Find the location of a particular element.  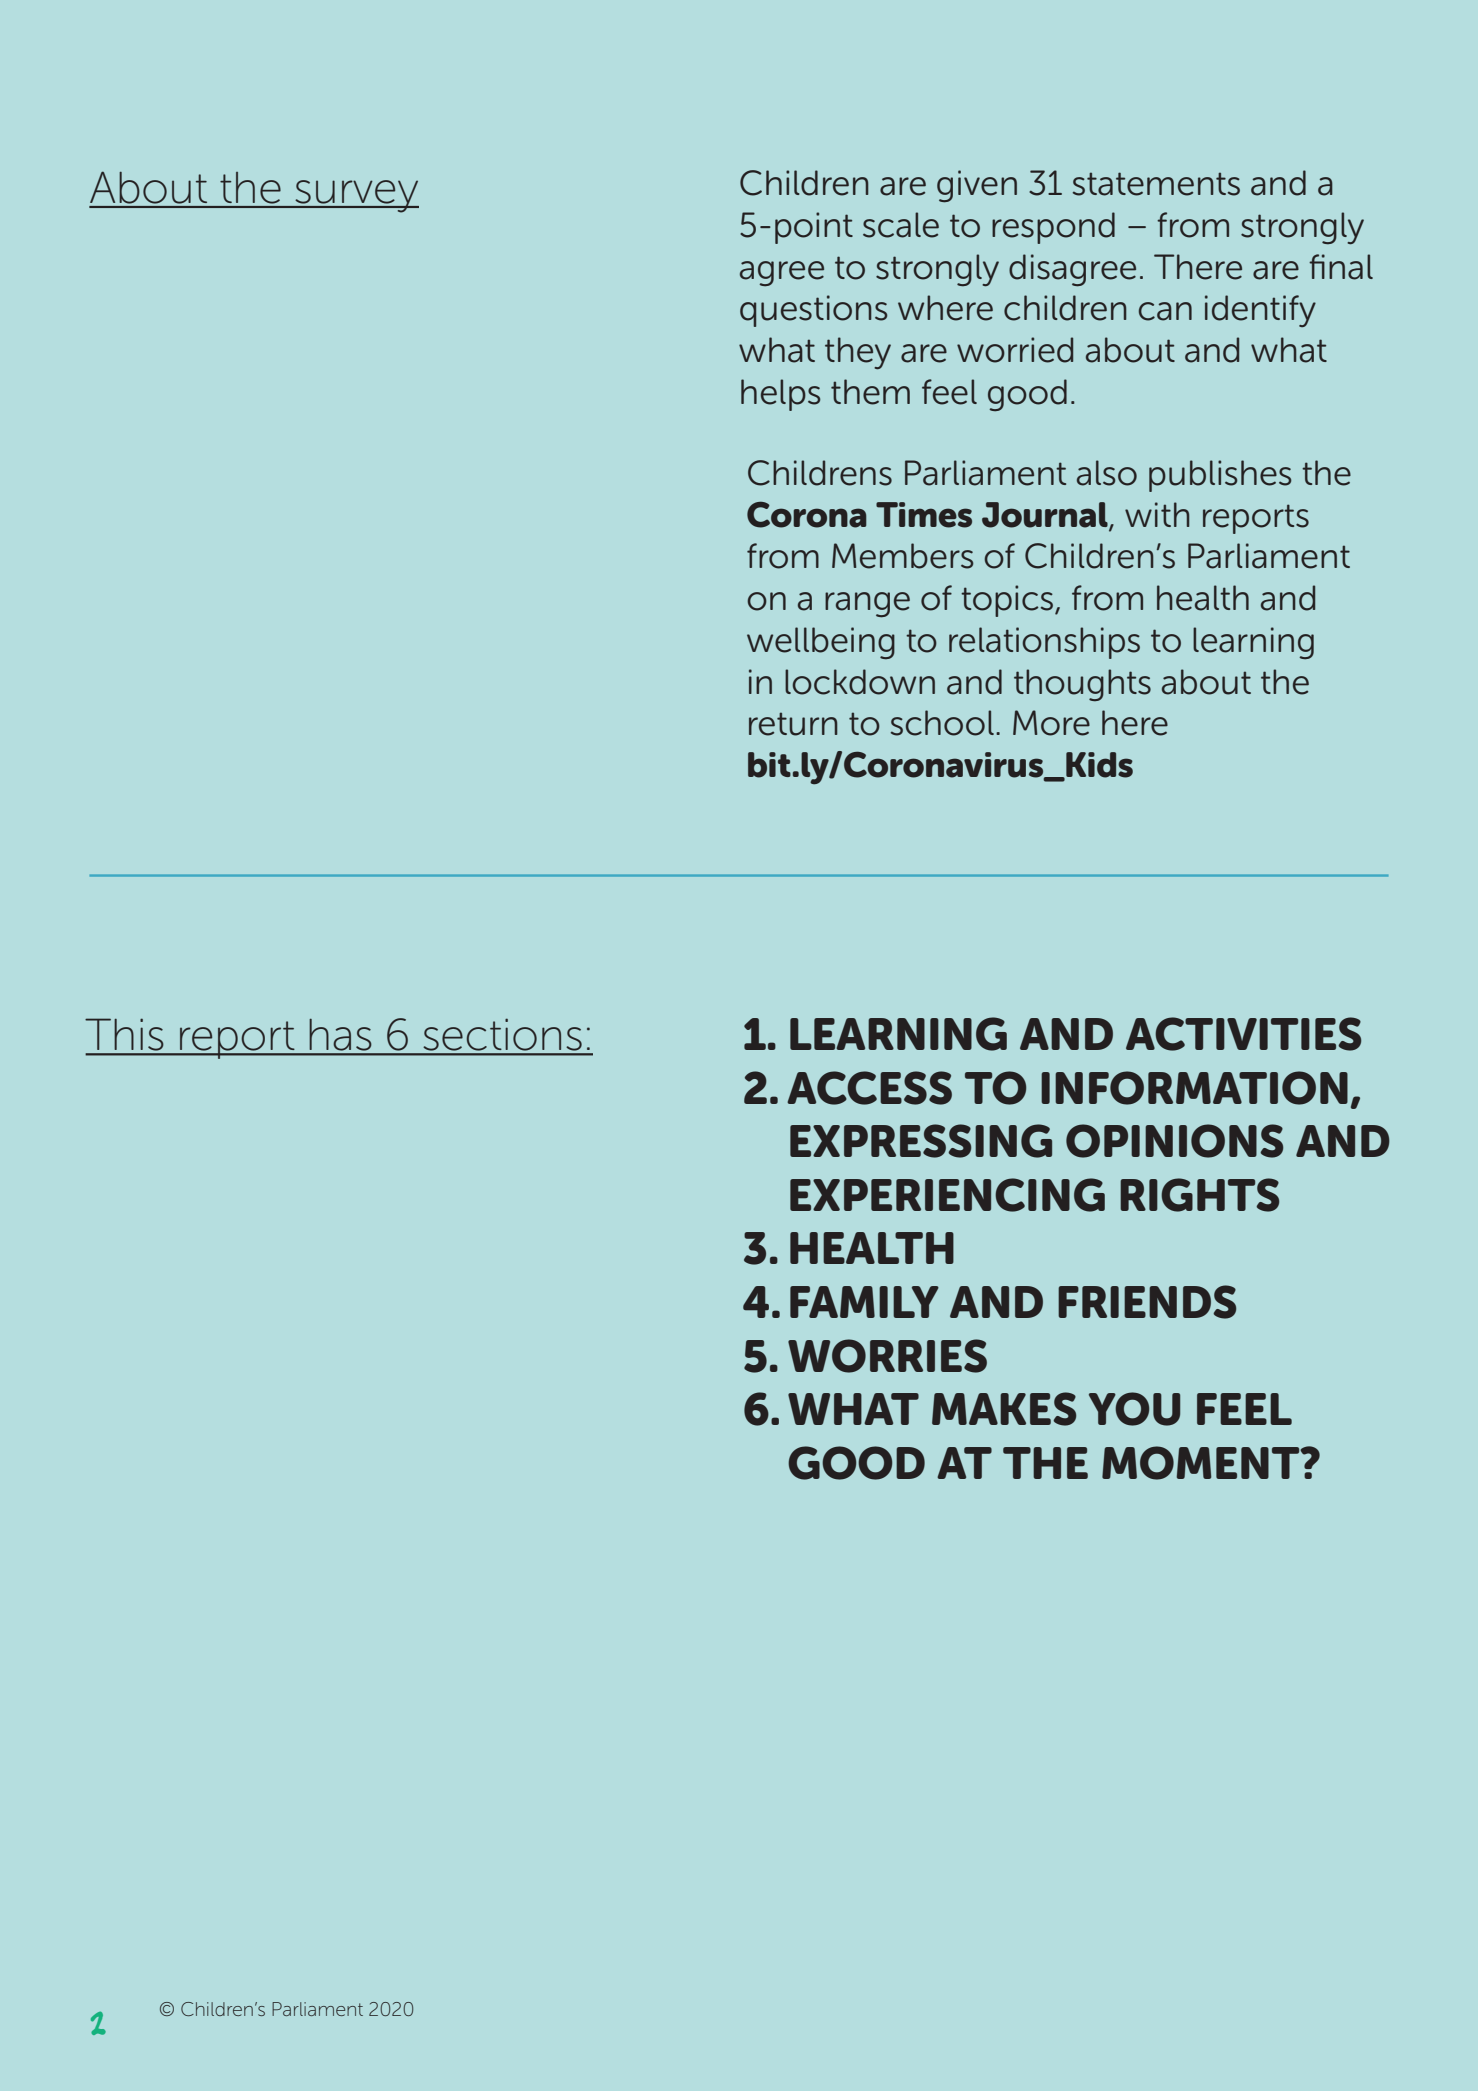

WORRIES is located at coordinates (887, 1356).
